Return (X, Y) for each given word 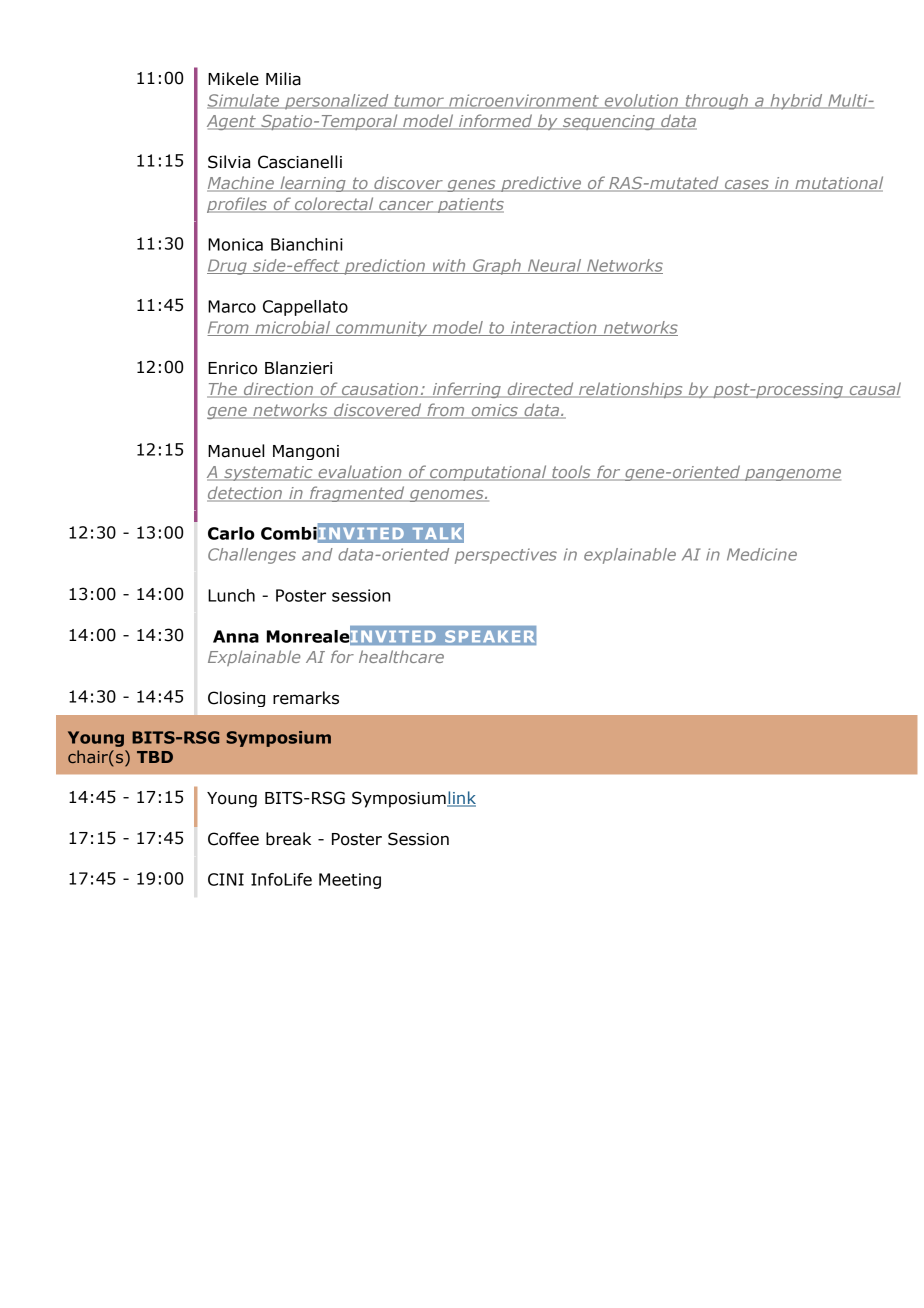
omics (494, 411)
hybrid (796, 102)
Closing (236, 699)
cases (746, 186)
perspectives (506, 556)
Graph (497, 267)
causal (874, 390)
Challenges (252, 556)
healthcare (401, 656)
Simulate (244, 101)
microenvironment (524, 101)
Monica (235, 244)
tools (571, 473)
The (223, 390)
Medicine (762, 554)
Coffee (233, 839)
